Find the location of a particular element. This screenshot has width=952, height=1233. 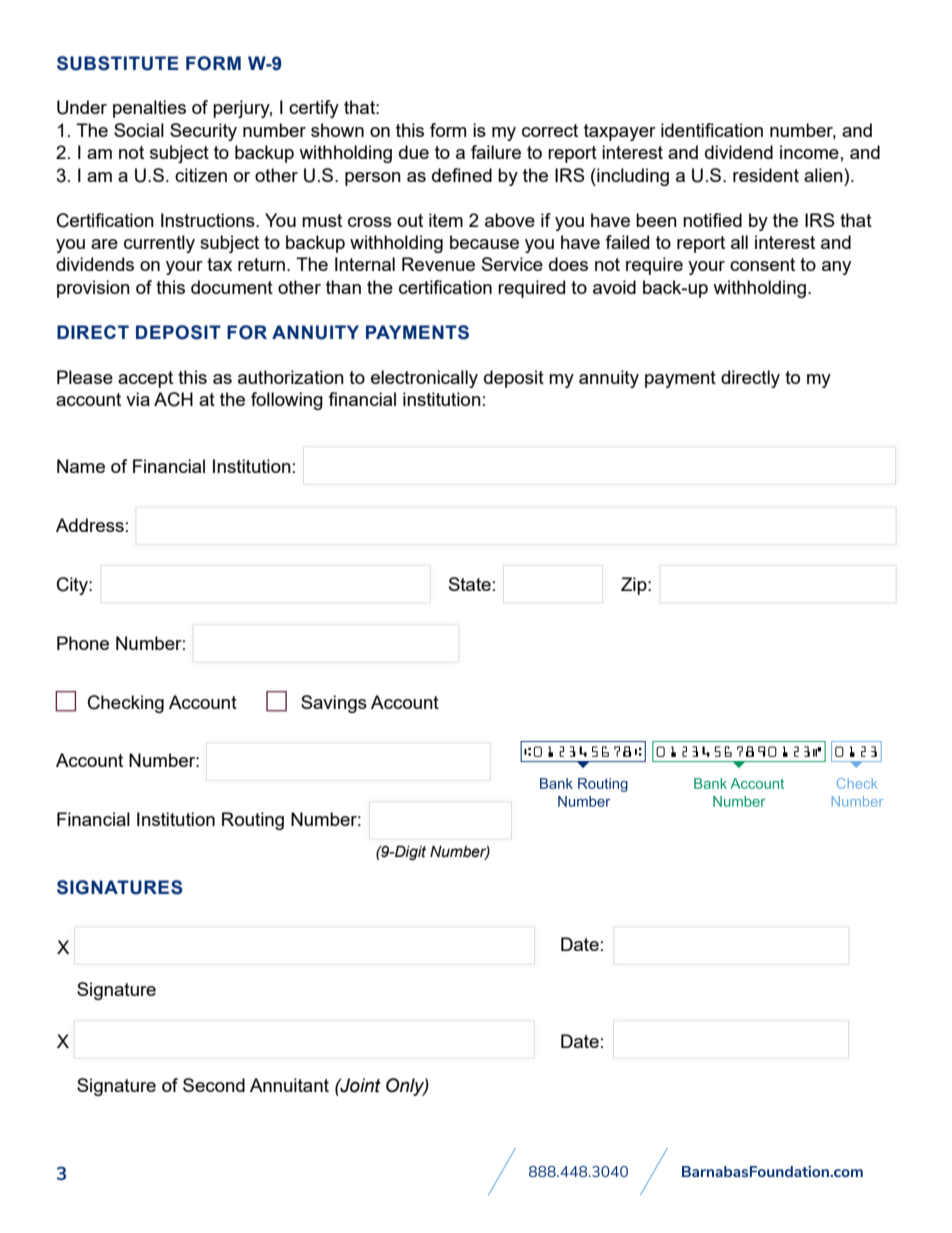

Savings is located at coordinates (334, 704).
